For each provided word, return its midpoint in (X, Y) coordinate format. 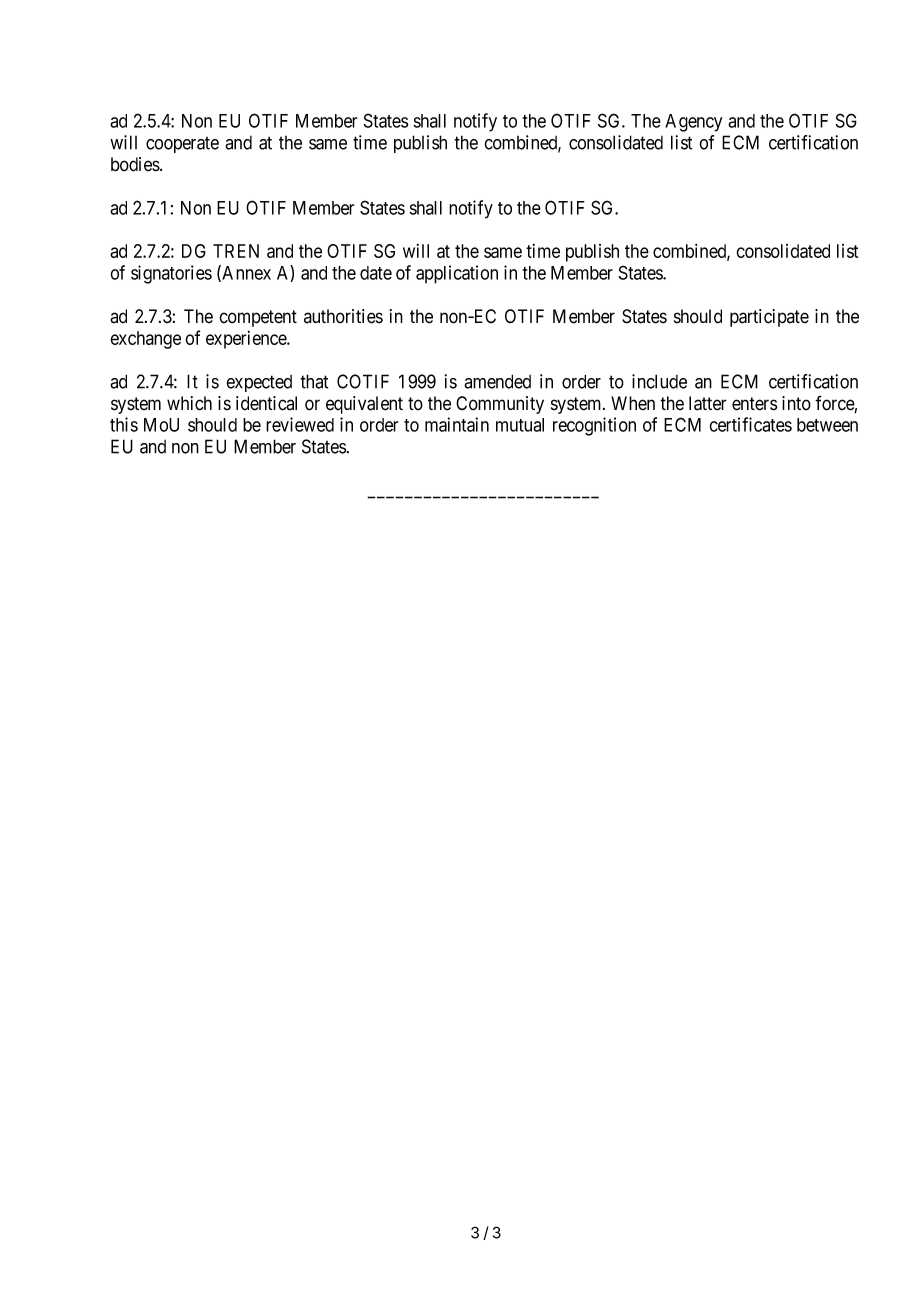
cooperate (182, 145)
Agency (693, 123)
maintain (457, 424)
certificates (750, 424)
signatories (171, 274)
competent (258, 318)
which (189, 403)
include (659, 381)
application (457, 274)
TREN (236, 251)
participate (769, 318)
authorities (343, 316)
